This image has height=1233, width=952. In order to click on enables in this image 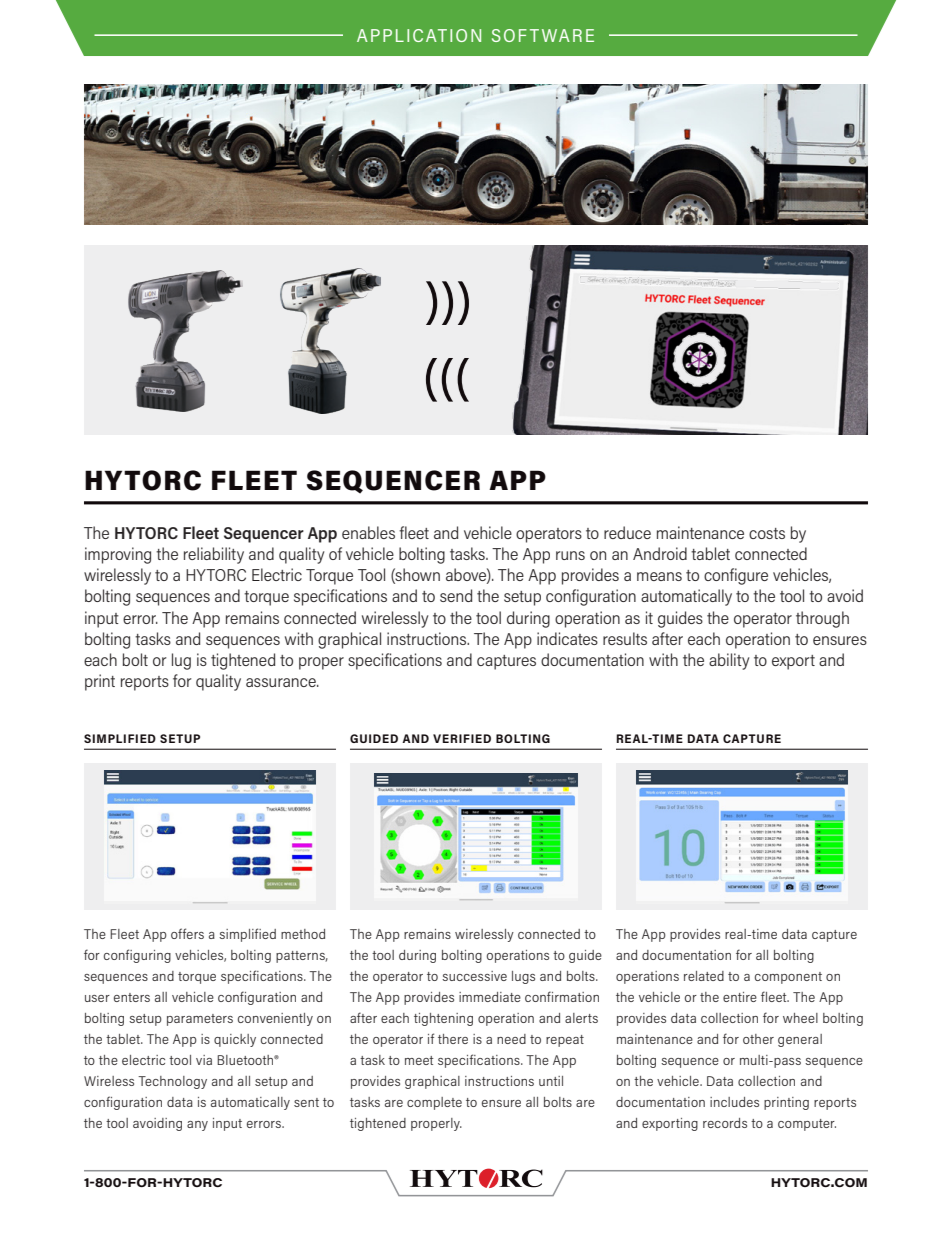, I will do `click(368, 532)`.
